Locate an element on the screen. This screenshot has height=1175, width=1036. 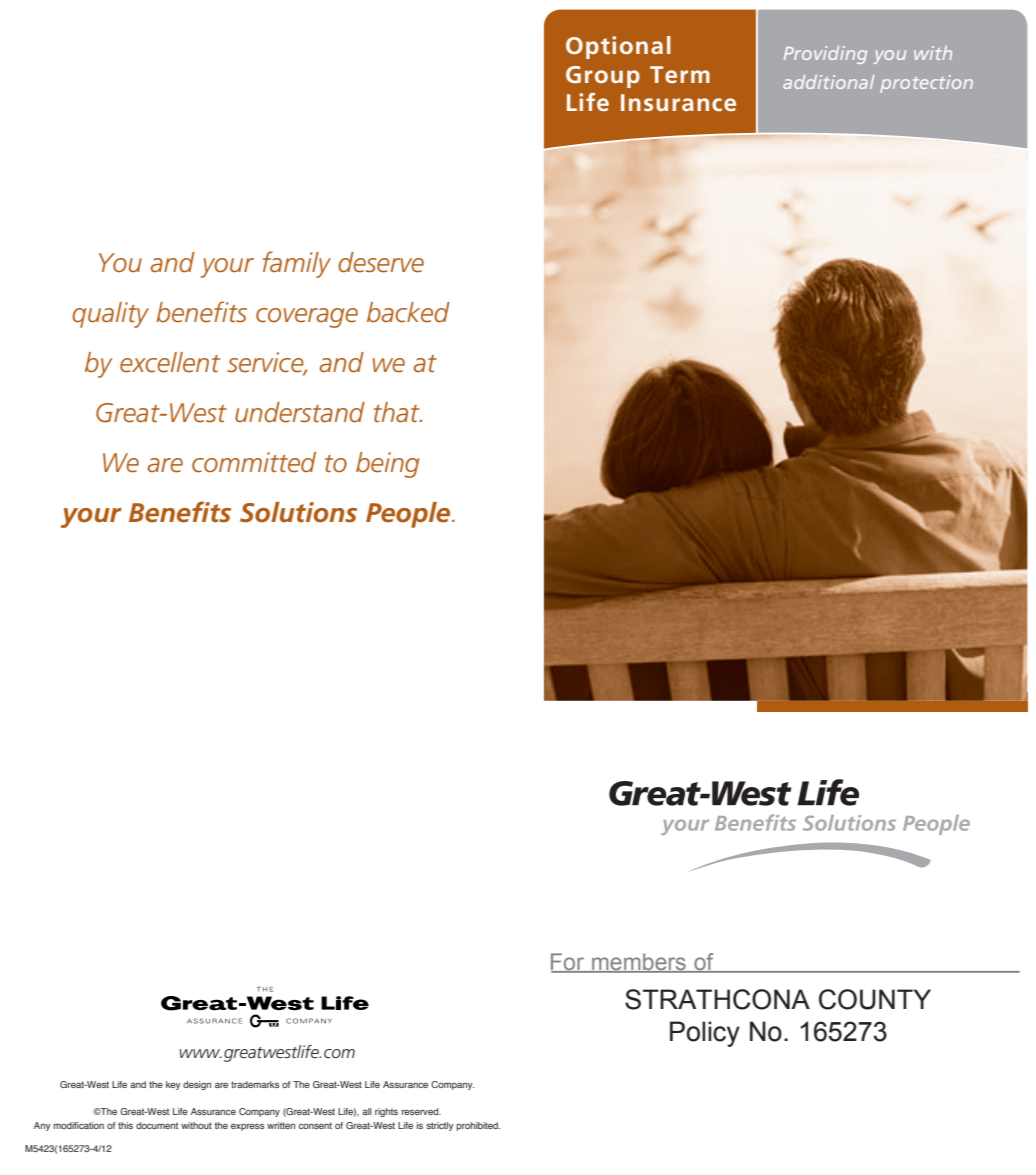
Insurance is located at coordinates (678, 102).
